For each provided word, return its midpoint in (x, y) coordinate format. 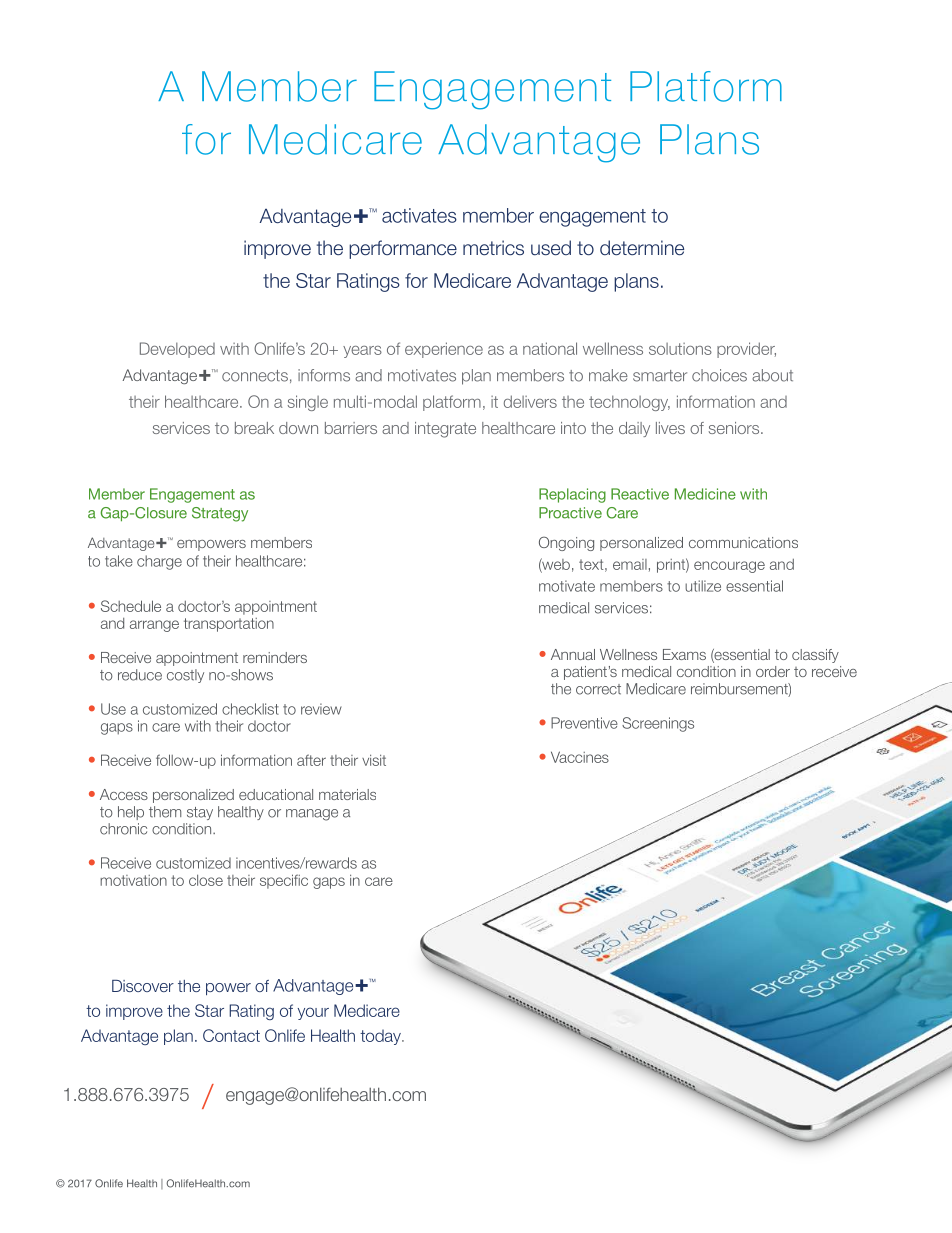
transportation (229, 625)
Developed (177, 350)
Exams (684, 654)
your (313, 1013)
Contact (231, 1035)
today (381, 1037)
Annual (573, 654)
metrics (493, 248)
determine (642, 248)
